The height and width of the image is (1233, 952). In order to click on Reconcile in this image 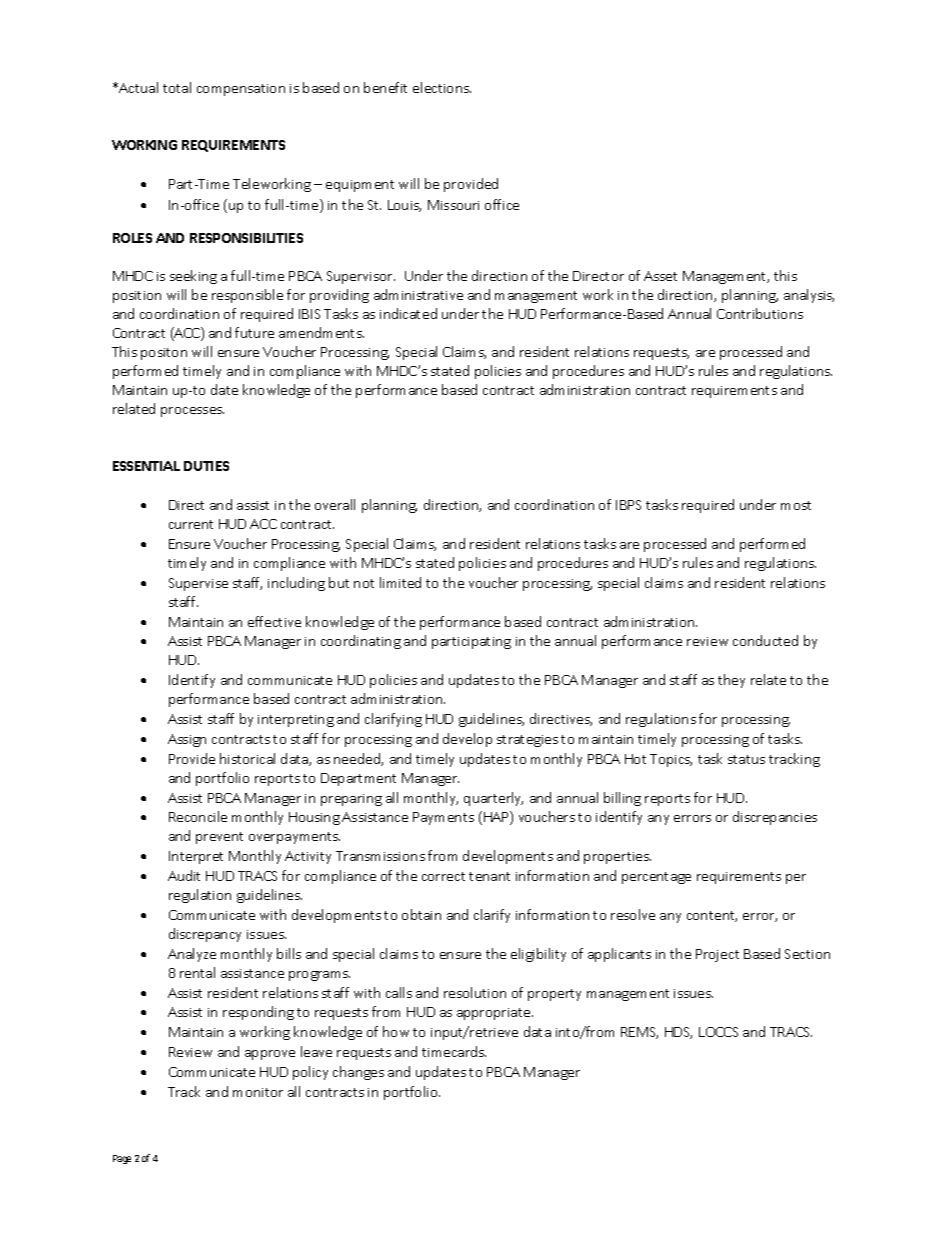, I will do `click(198, 816)`.
